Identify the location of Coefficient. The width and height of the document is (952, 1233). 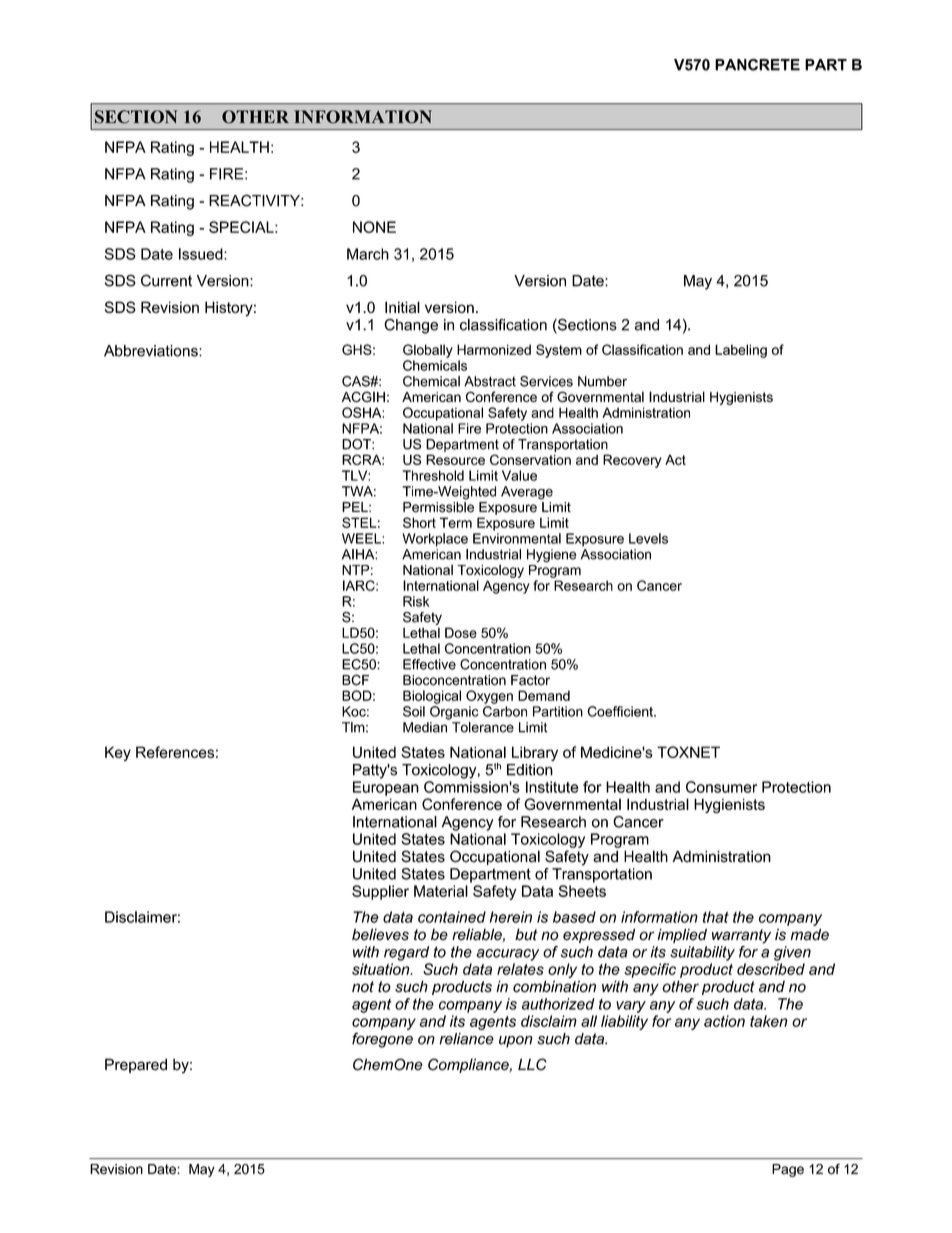
(621, 711).
